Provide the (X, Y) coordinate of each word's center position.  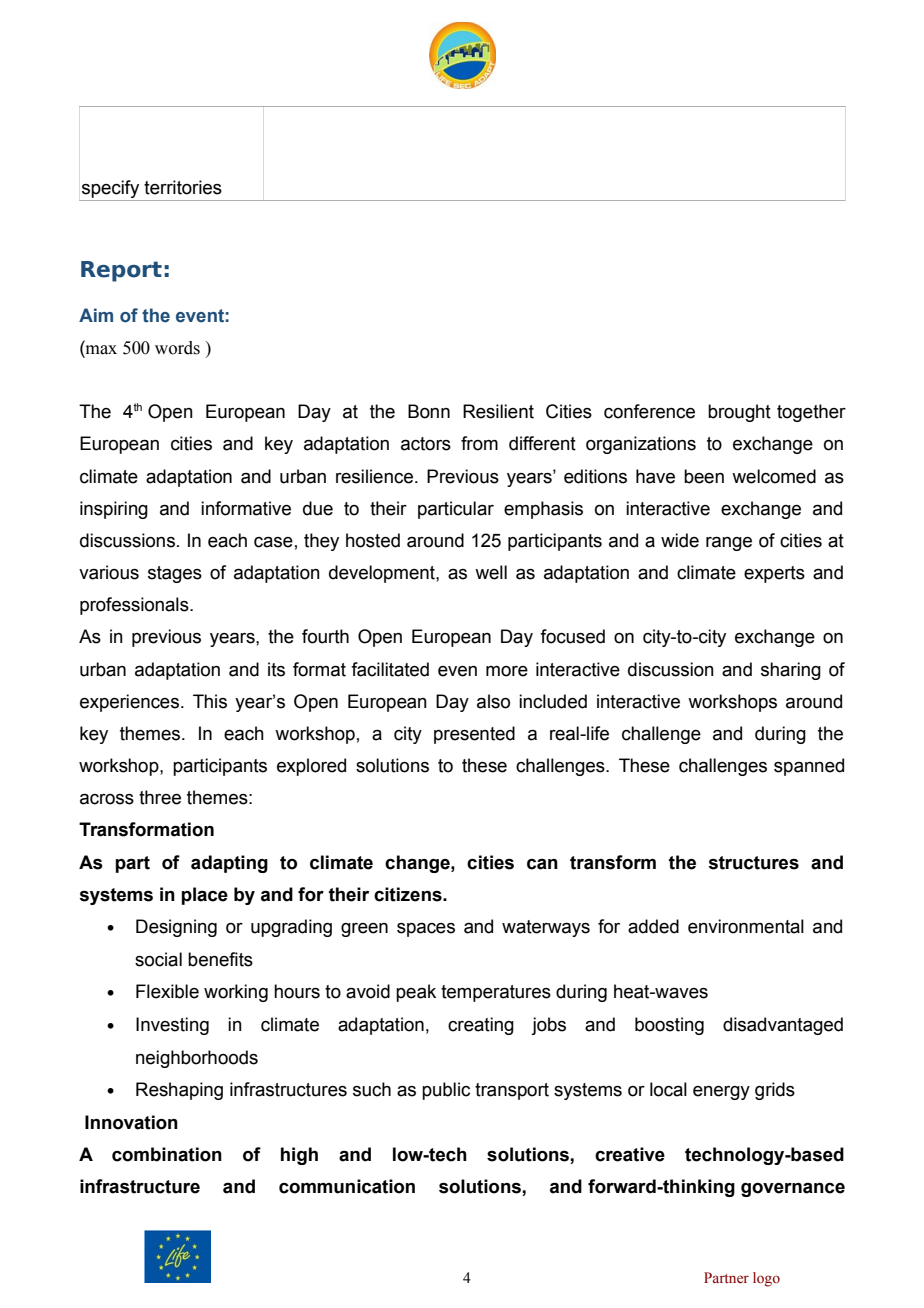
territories (183, 187)
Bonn (429, 411)
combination (167, 1154)
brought (739, 413)
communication (347, 1186)
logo (766, 1279)
